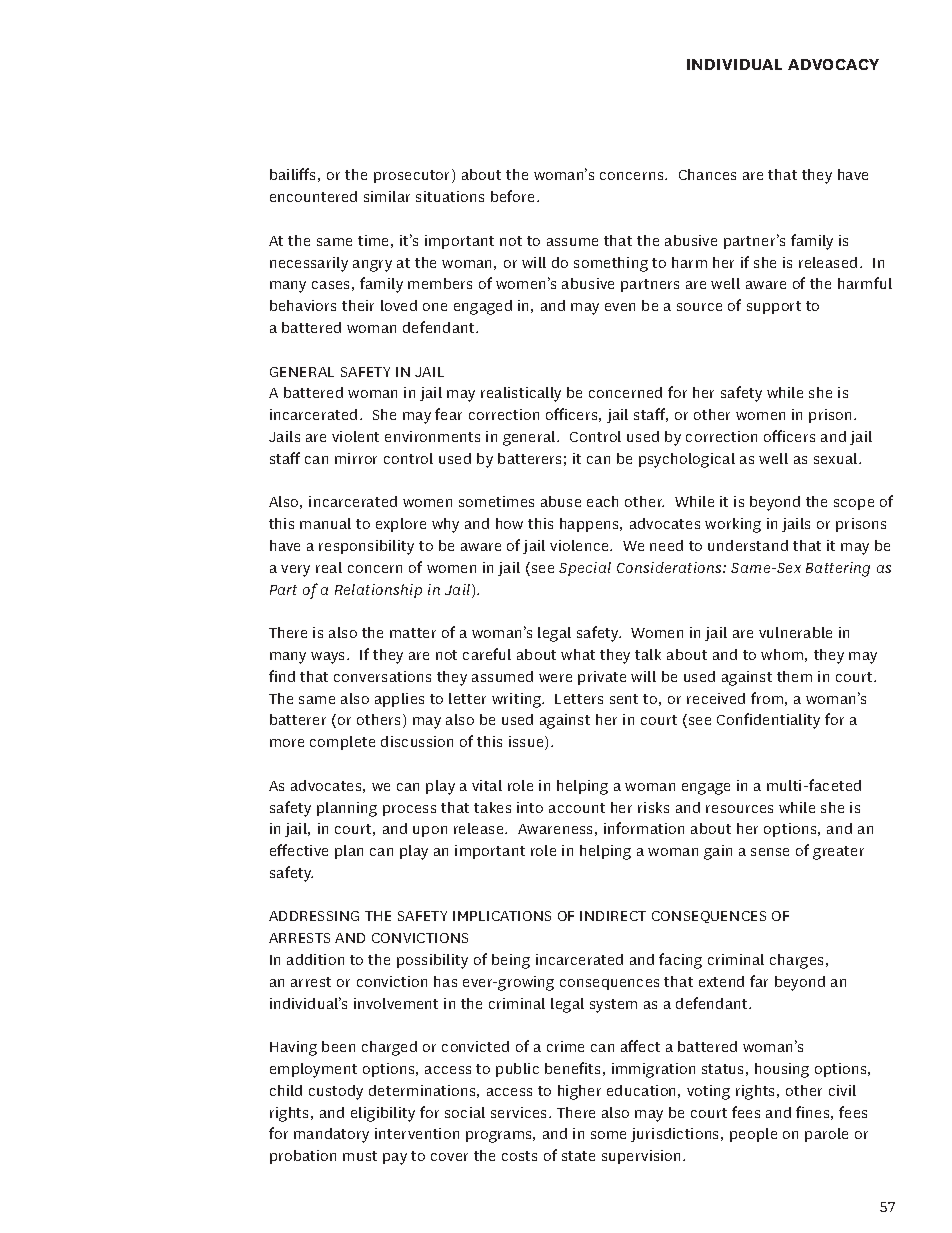 The height and width of the document is (1233, 952). What do you see at coordinates (774, 307) in the document?
I see `support` at bounding box center [774, 307].
